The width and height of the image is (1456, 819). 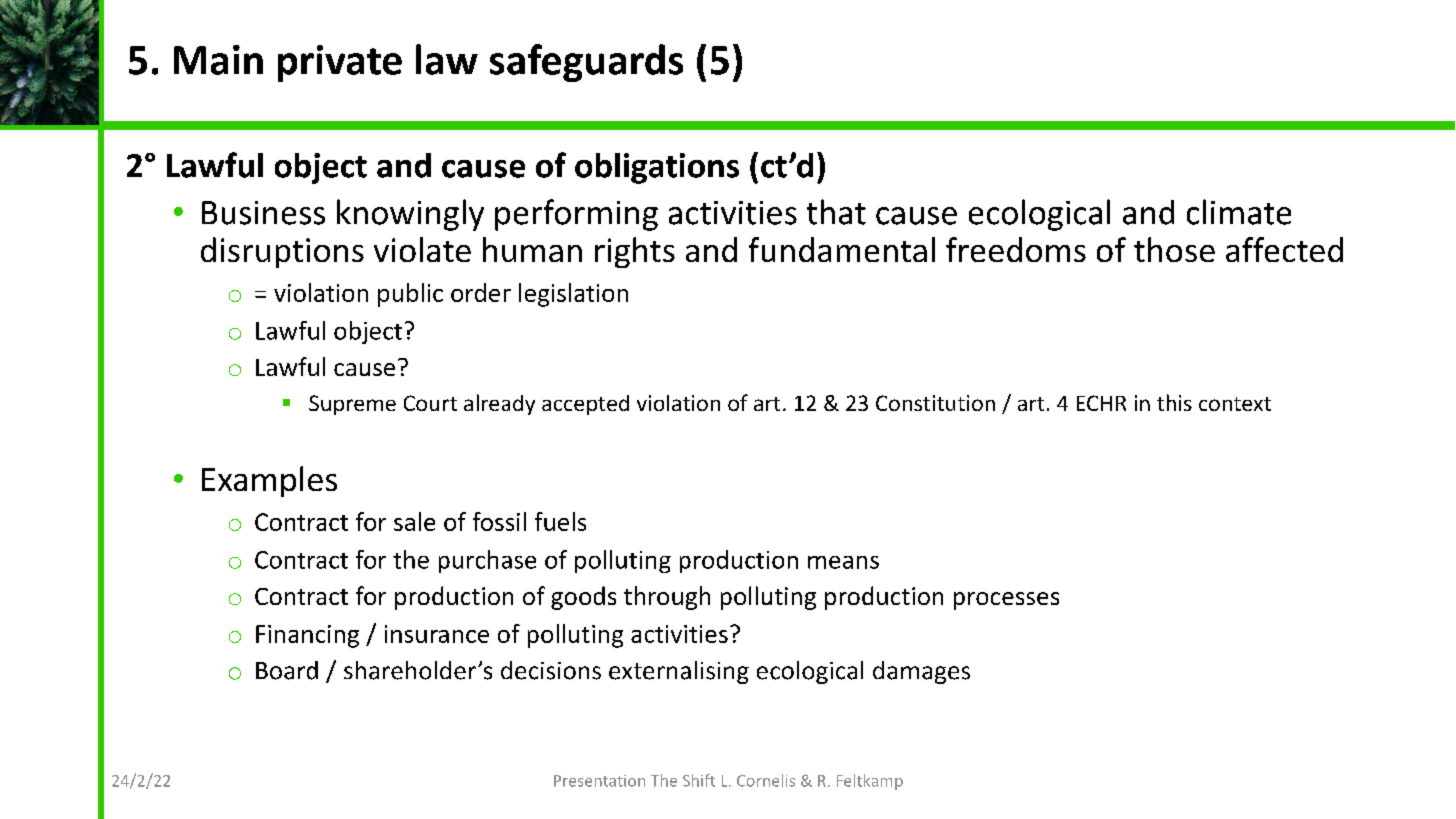 I want to click on Shift, so click(x=699, y=780).
